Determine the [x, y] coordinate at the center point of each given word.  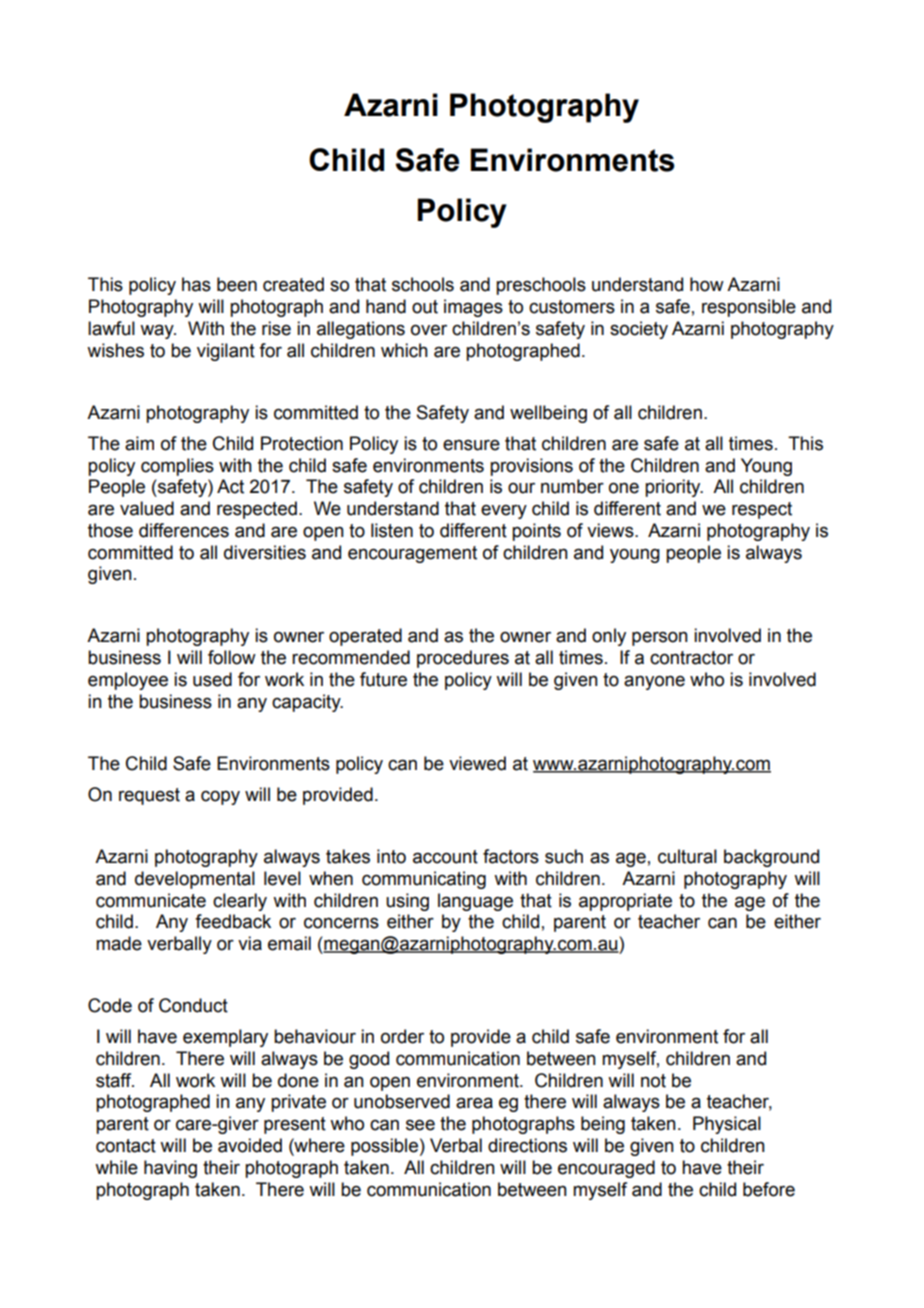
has [196, 284]
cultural [687, 856]
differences [184, 530]
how [707, 284]
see [420, 1125]
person [660, 638]
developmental [195, 880]
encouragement [412, 554]
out [425, 307]
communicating [424, 880]
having [170, 1169]
